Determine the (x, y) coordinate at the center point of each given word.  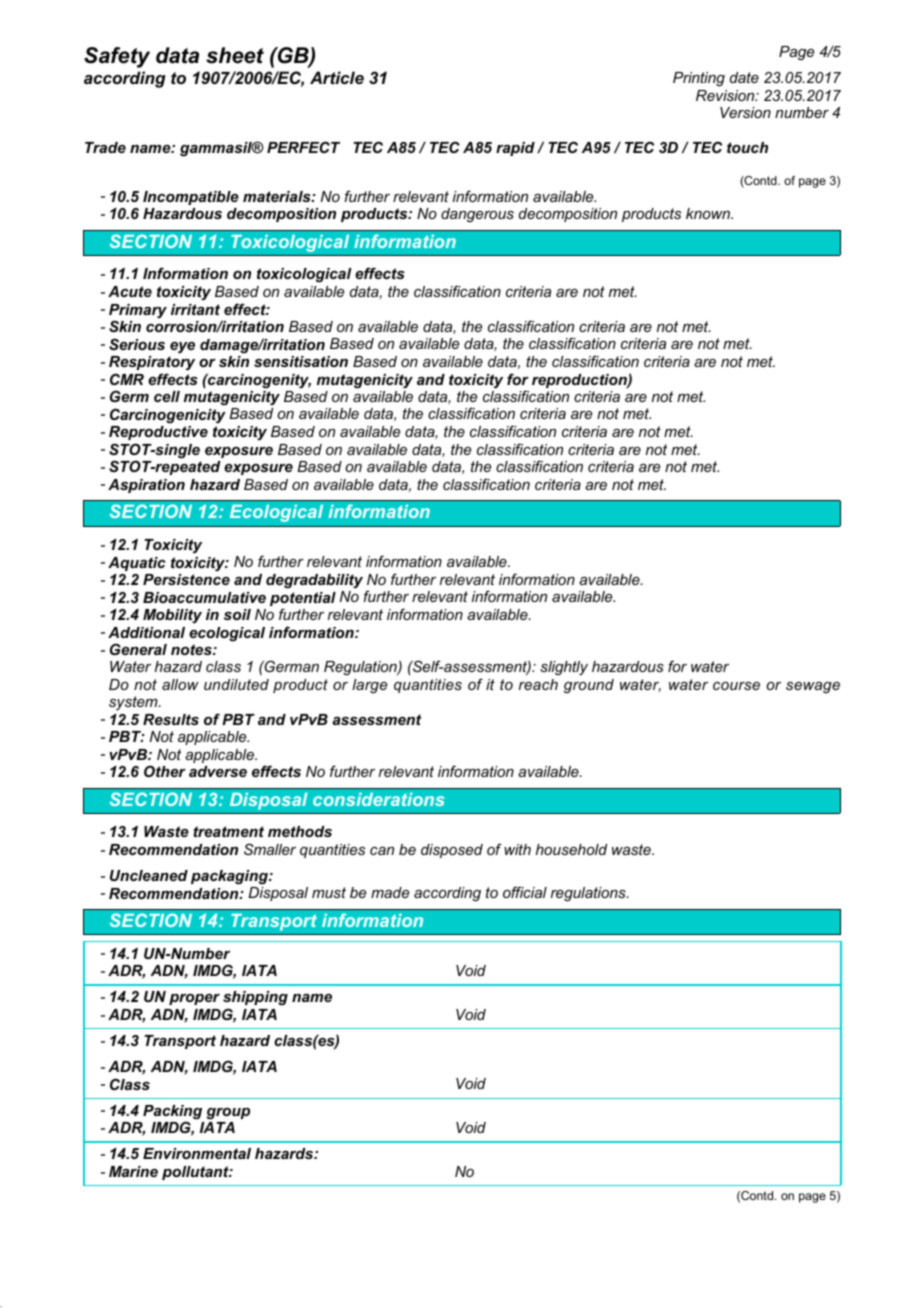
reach (538, 684)
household (571, 849)
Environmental (197, 1153)
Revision (726, 95)
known (709, 213)
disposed (452, 851)
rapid (515, 149)
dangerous (477, 215)
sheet (235, 55)
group (228, 1114)
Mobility (172, 616)
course (736, 686)
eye (182, 348)
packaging (230, 877)
